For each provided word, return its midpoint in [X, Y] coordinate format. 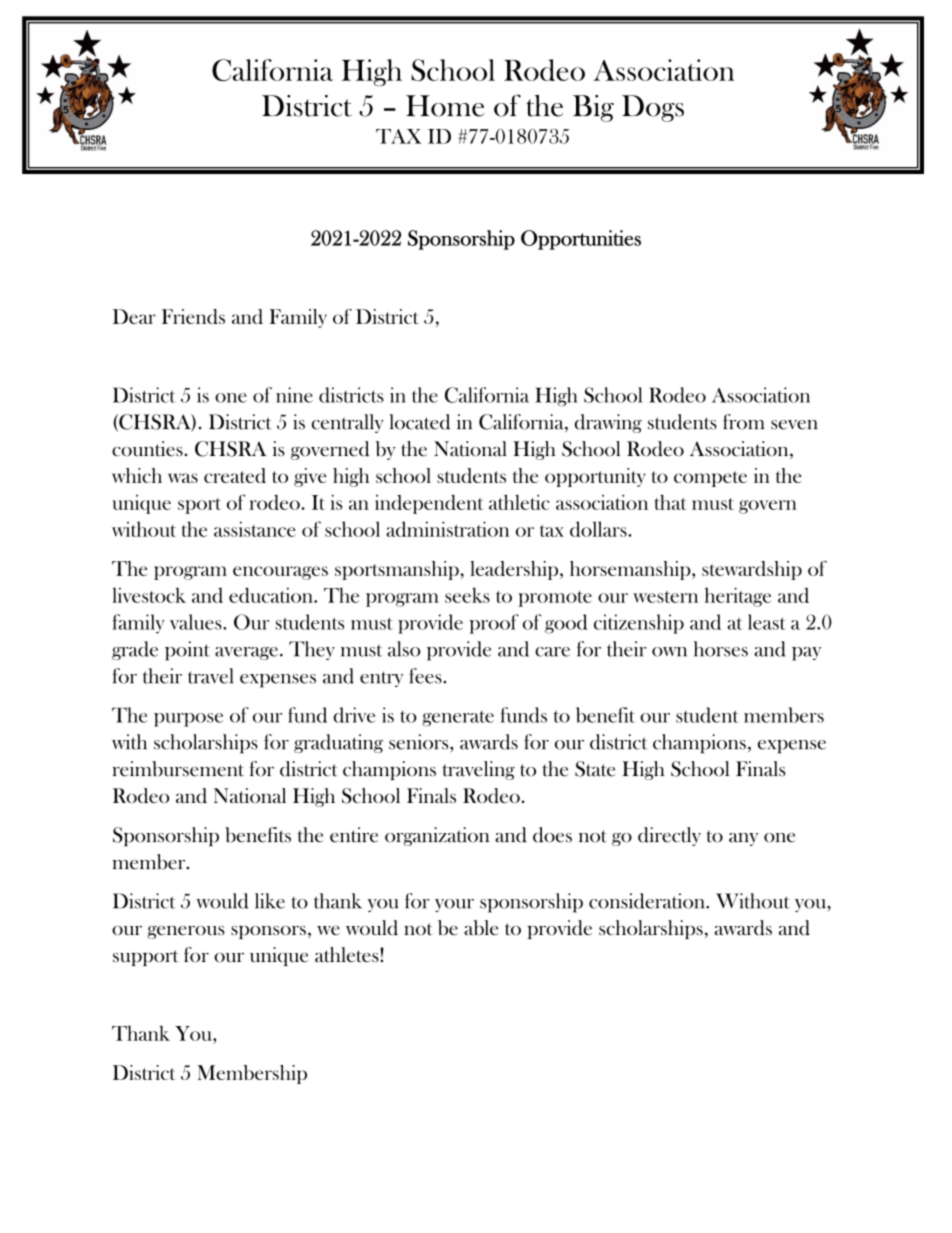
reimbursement [178, 769]
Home [445, 106]
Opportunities [581, 240]
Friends [193, 316]
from [743, 422]
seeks [467, 595]
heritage [738, 597]
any [744, 839]
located [420, 422]
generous [186, 932]
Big [593, 108]
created [235, 475]
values [197, 622]
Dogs [653, 108]
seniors [420, 742]
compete [710, 479]
